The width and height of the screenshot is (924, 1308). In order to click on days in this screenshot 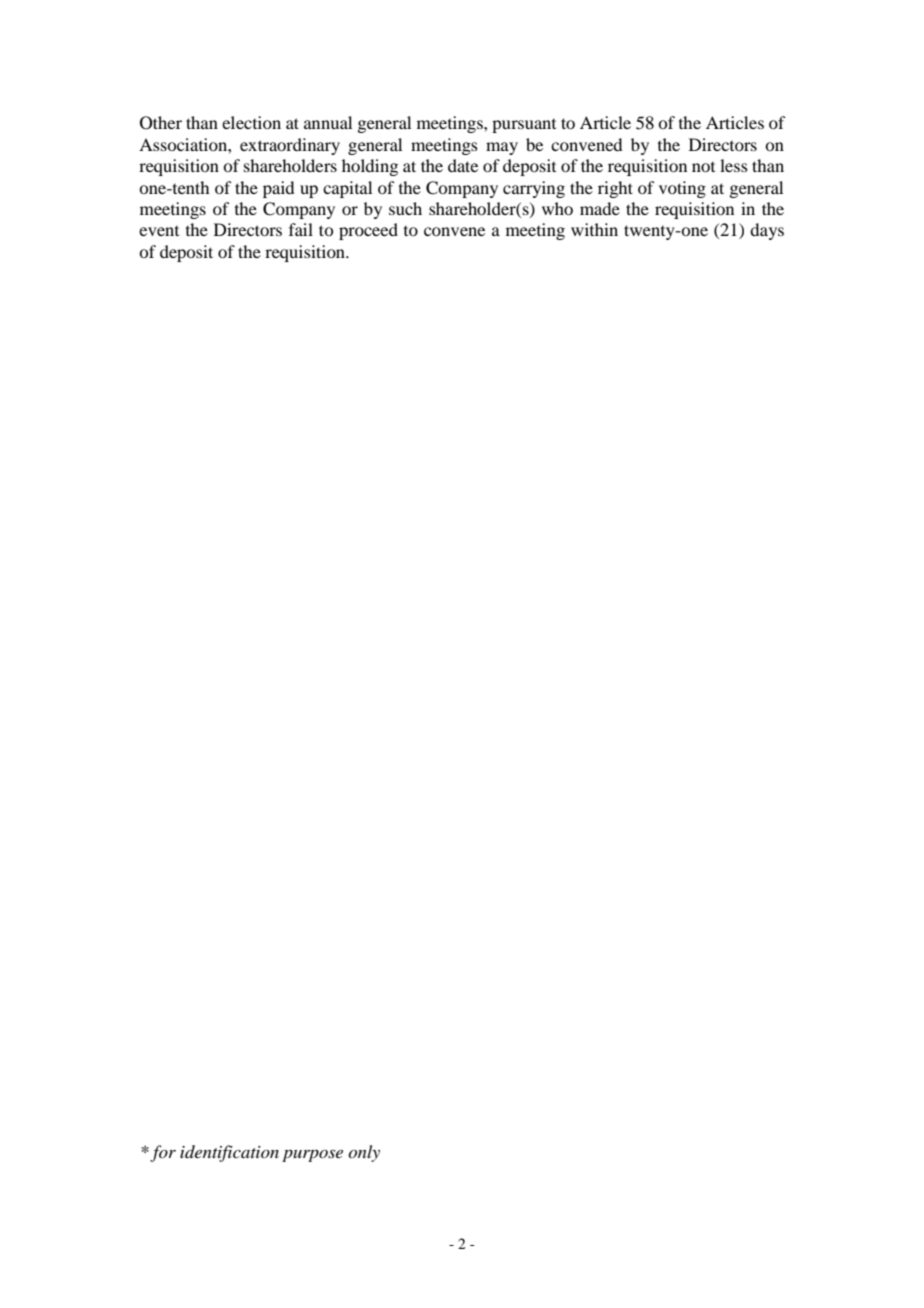, I will do `click(767, 231)`.
